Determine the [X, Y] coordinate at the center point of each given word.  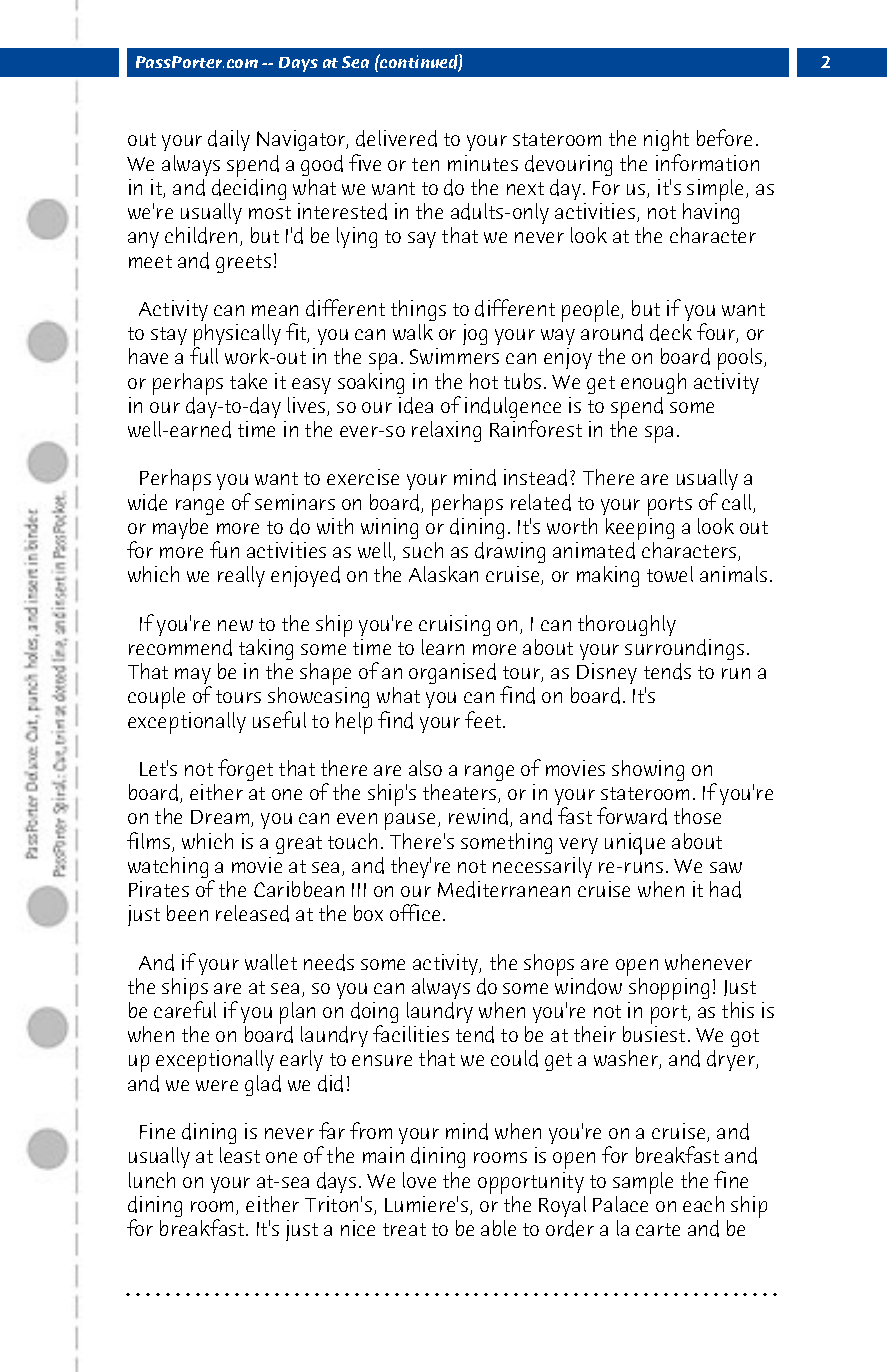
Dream [221, 818]
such [423, 550]
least [240, 1155]
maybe [180, 528]
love [419, 1180]
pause [412, 821]
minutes [483, 163]
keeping [640, 527]
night [666, 142]
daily [229, 140]
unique [635, 844]
